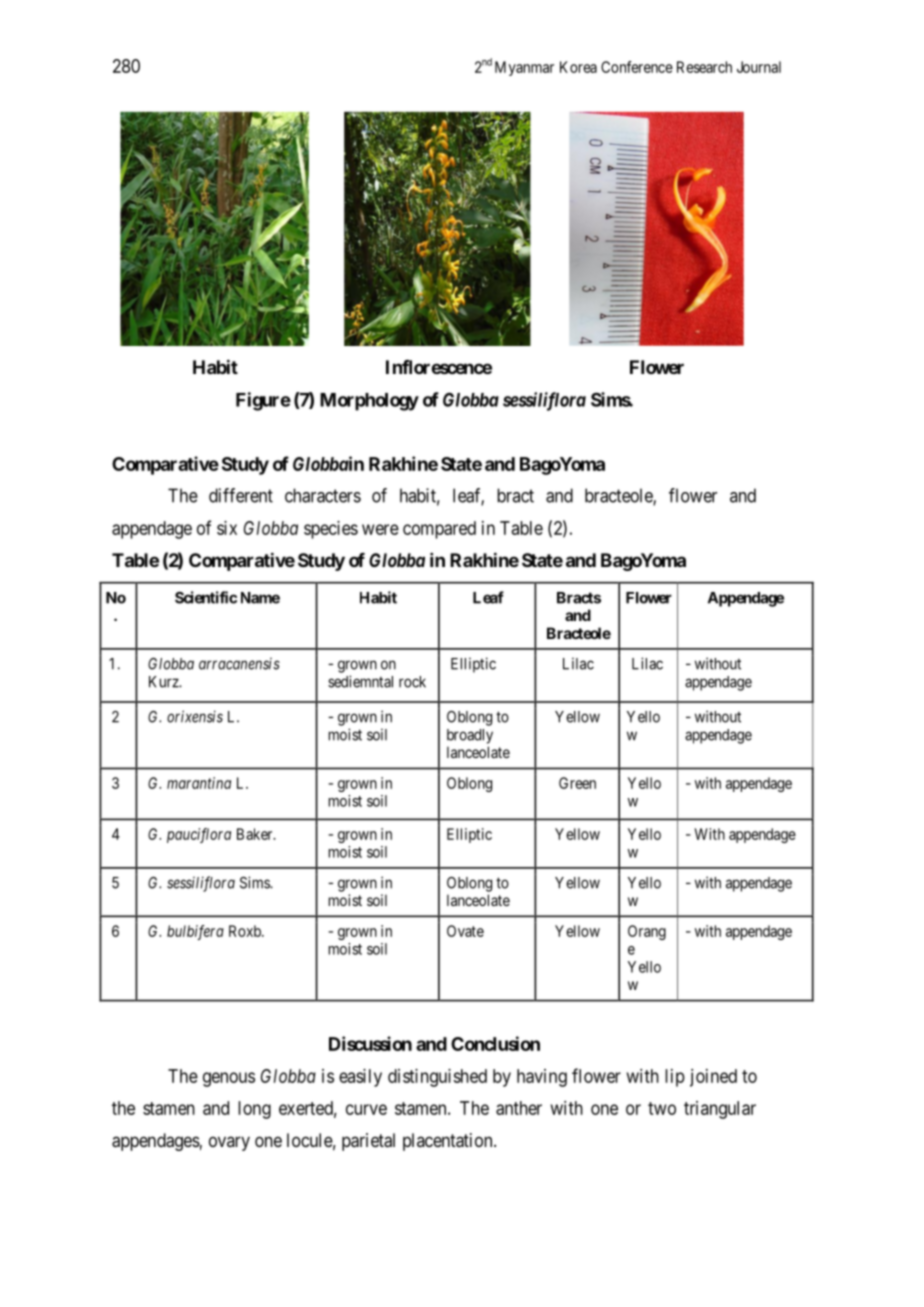 This screenshot has width=924, height=1307. I want to click on Research, so click(704, 67).
